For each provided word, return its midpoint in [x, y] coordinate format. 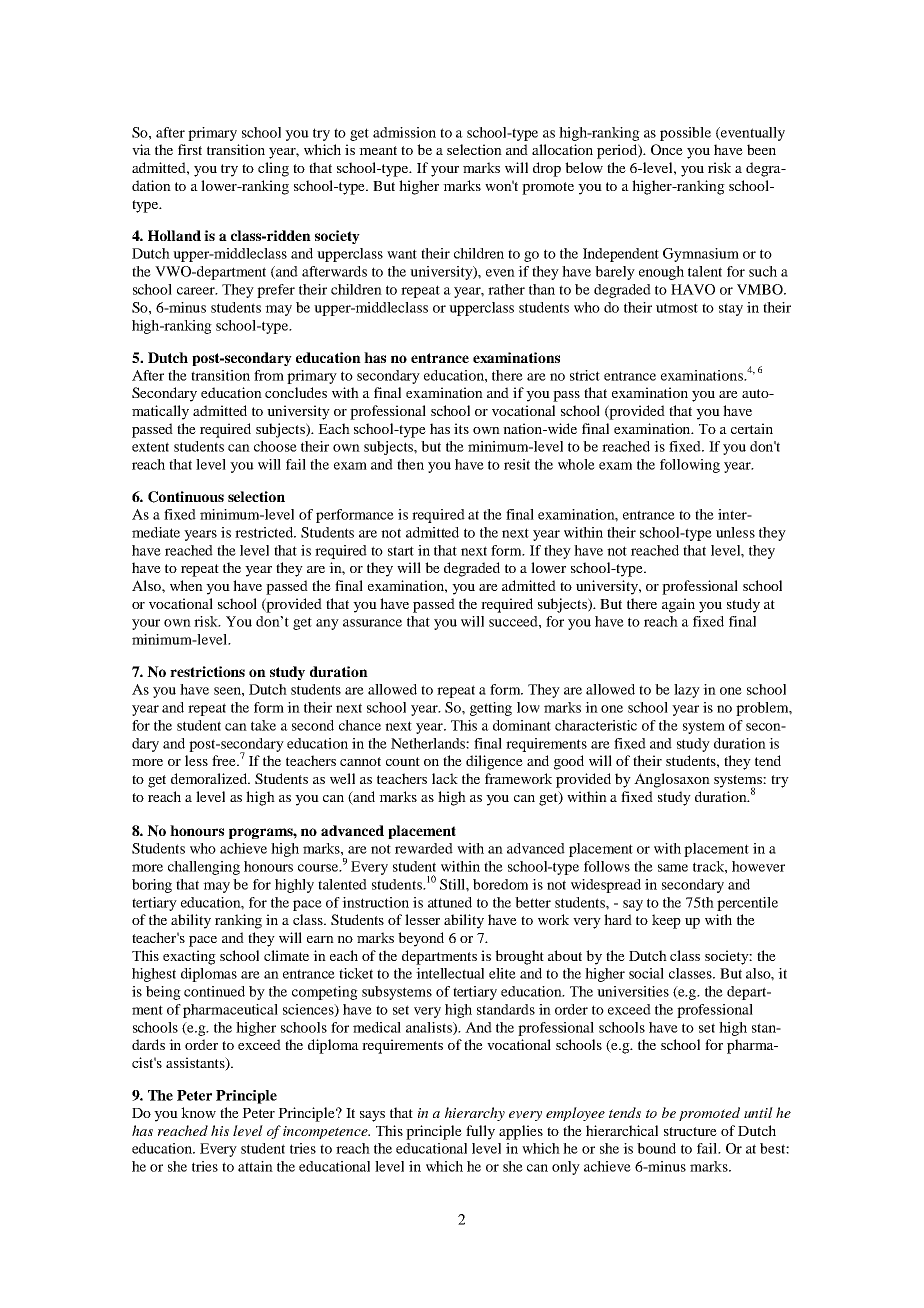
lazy [687, 691]
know [198, 1112]
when [186, 585]
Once [667, 149]
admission [404, 132]
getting [491, 709]
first [190, 149]
